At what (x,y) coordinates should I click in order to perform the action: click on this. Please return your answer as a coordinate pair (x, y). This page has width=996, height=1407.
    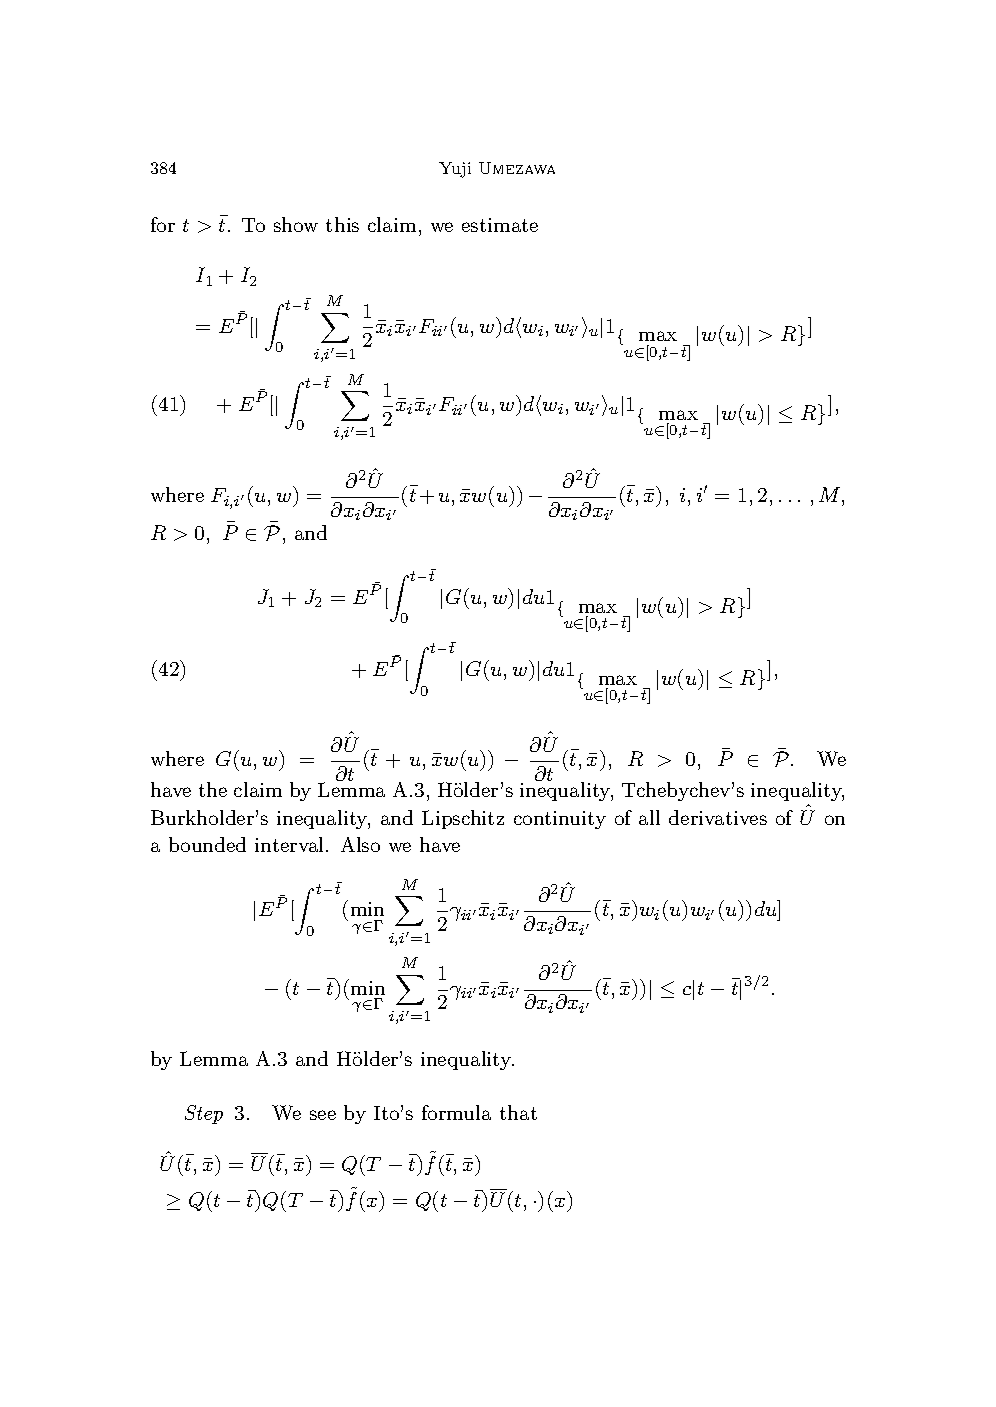
    Looking at the image, I should click on (342, 224).
